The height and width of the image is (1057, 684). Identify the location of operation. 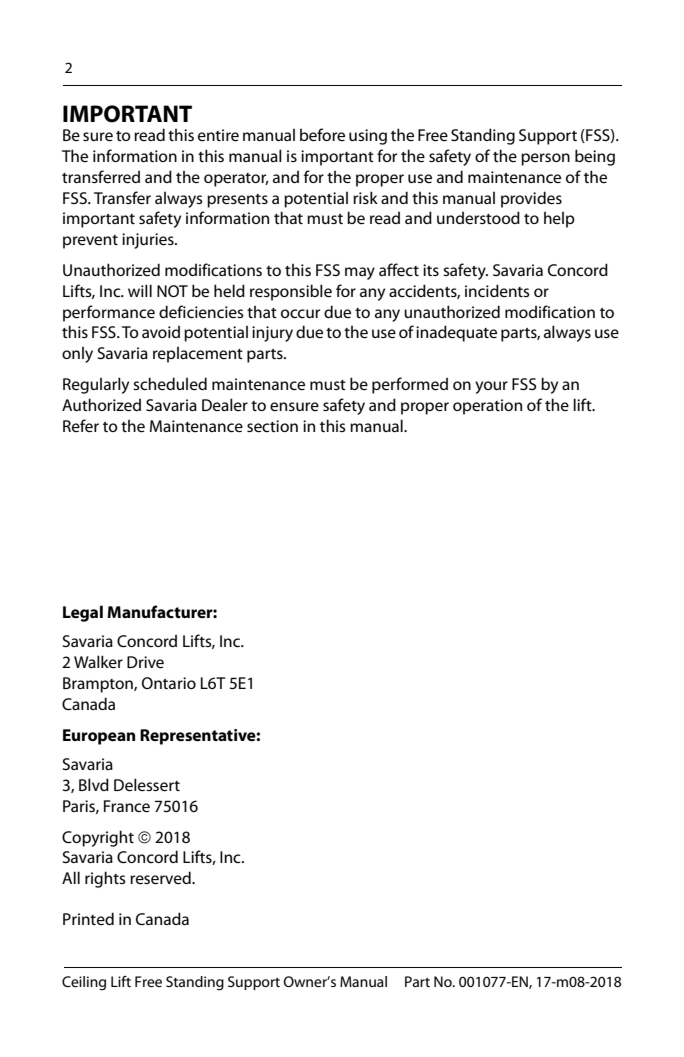
(487, 407).
